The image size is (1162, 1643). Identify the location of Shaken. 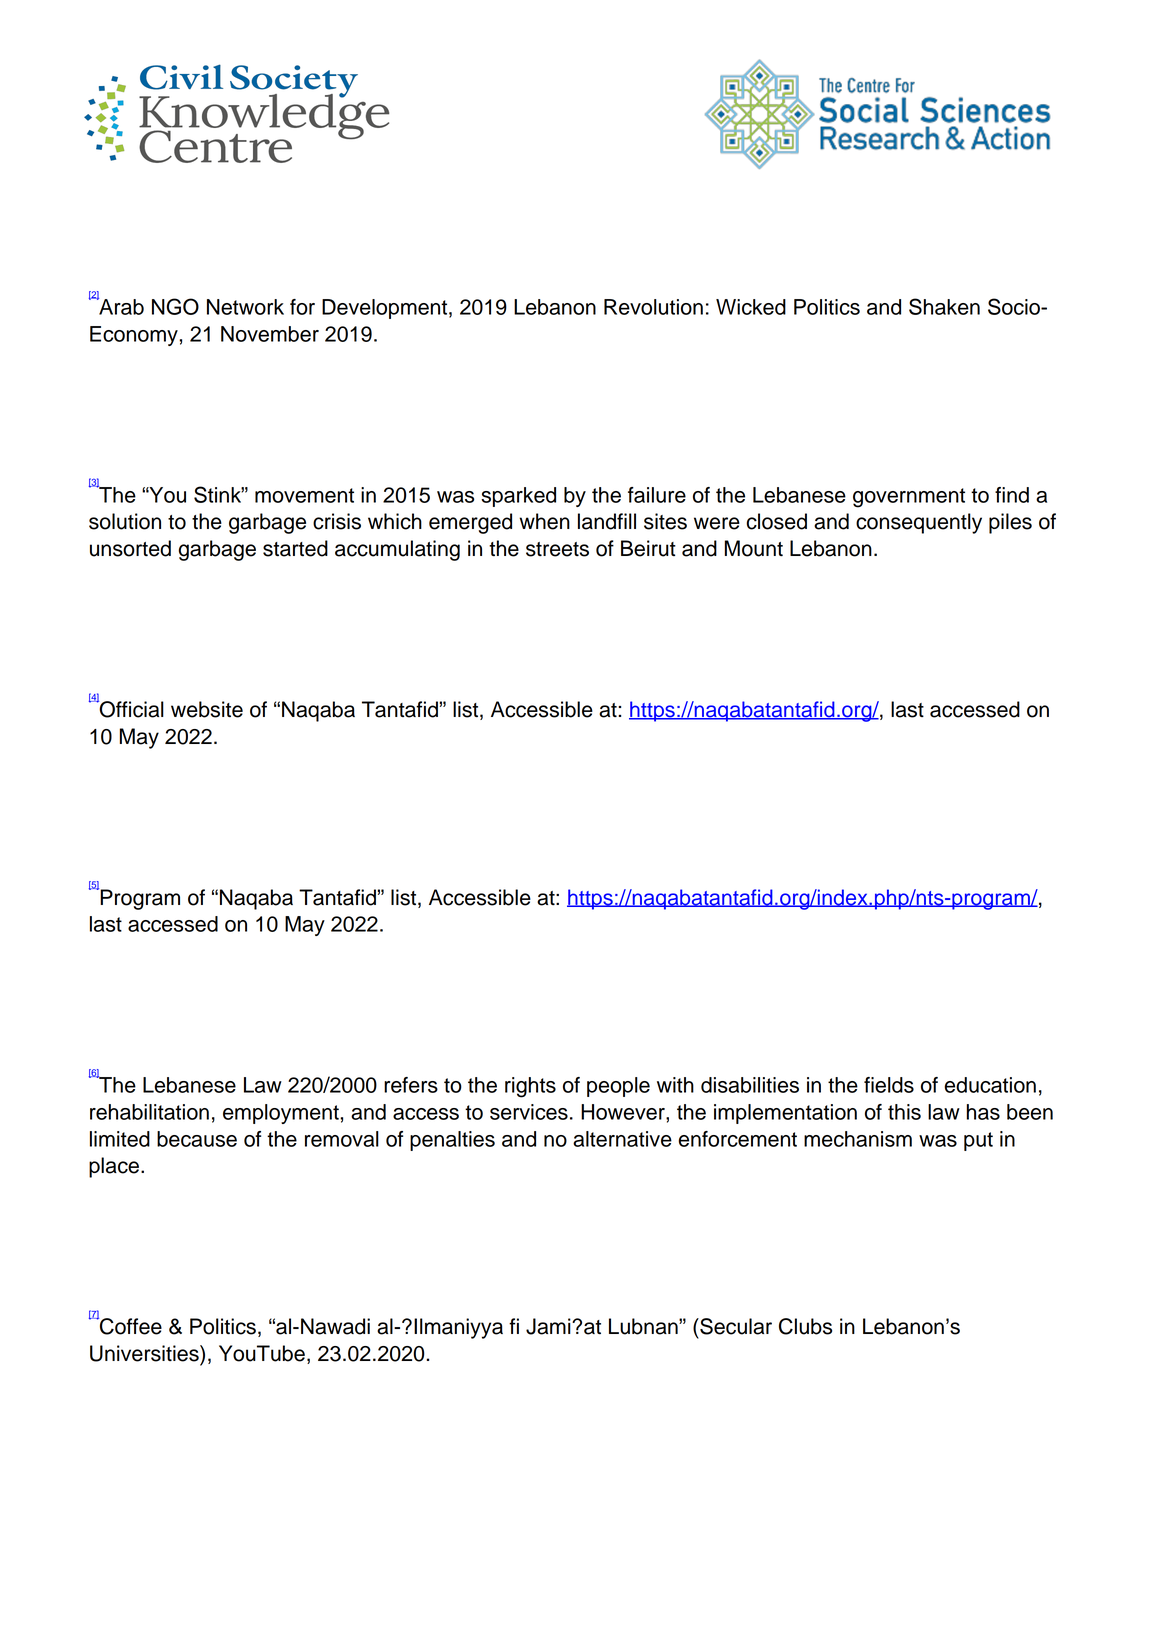
(944, 306).
